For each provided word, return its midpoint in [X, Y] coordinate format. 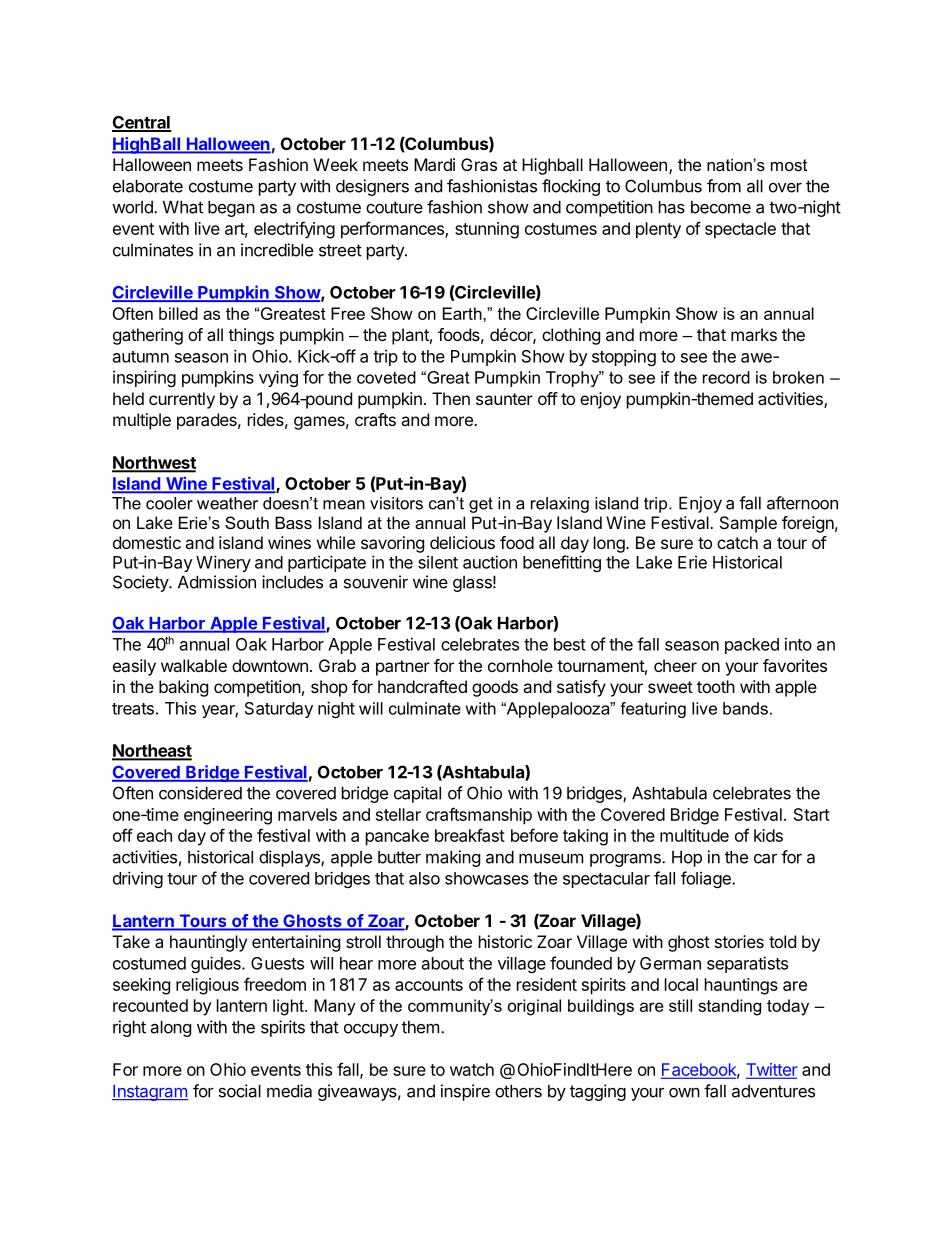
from [724, 186]
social [240, 1091]
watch [472, 1069]
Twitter [771, 1070]
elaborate [148, 186]
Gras [479, 164]
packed [752, 646]
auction [490, 562]
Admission [217, 582]
